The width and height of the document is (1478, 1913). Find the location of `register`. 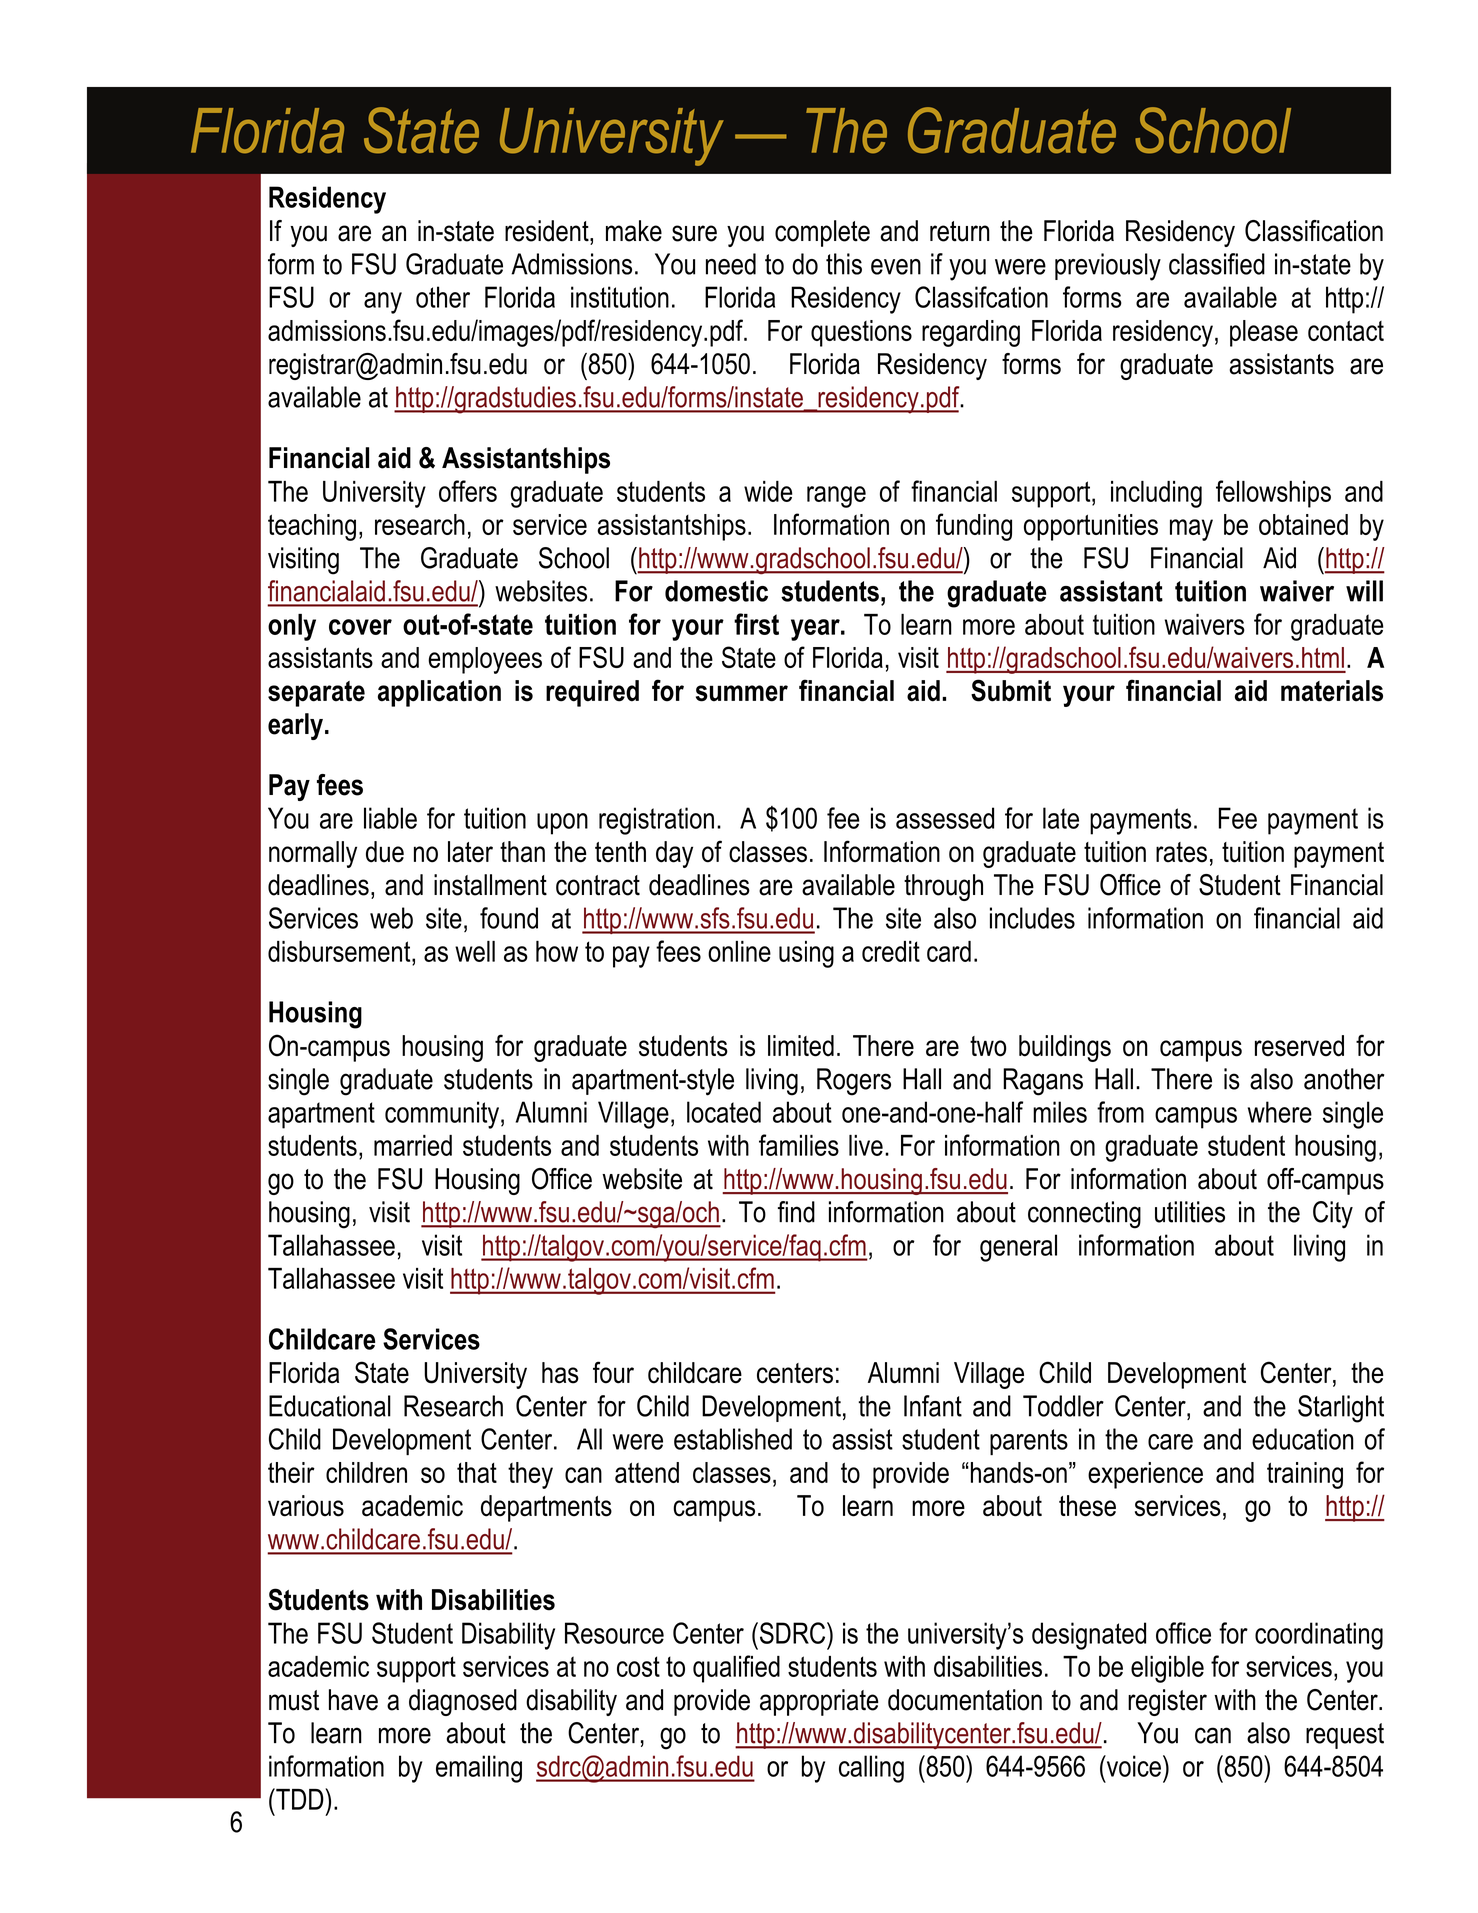

register is located at coordinates (1167, 1702).
